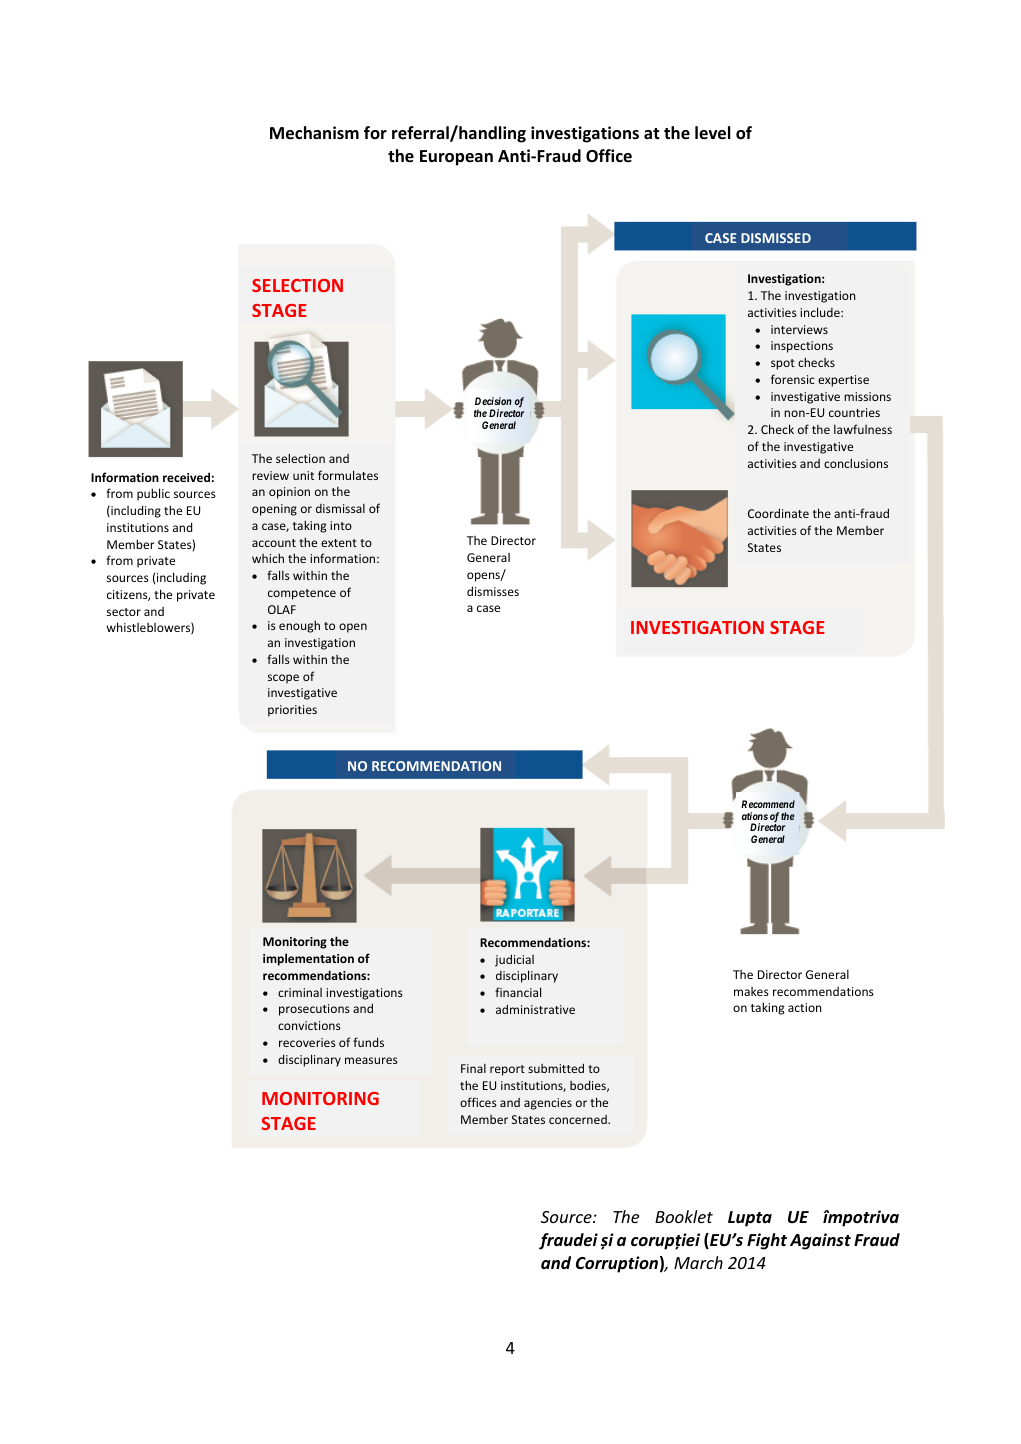  What do you see at coordinates (314, 133) in the screenshot?
I see `Mechanism` at bounding box center [314, 133].
